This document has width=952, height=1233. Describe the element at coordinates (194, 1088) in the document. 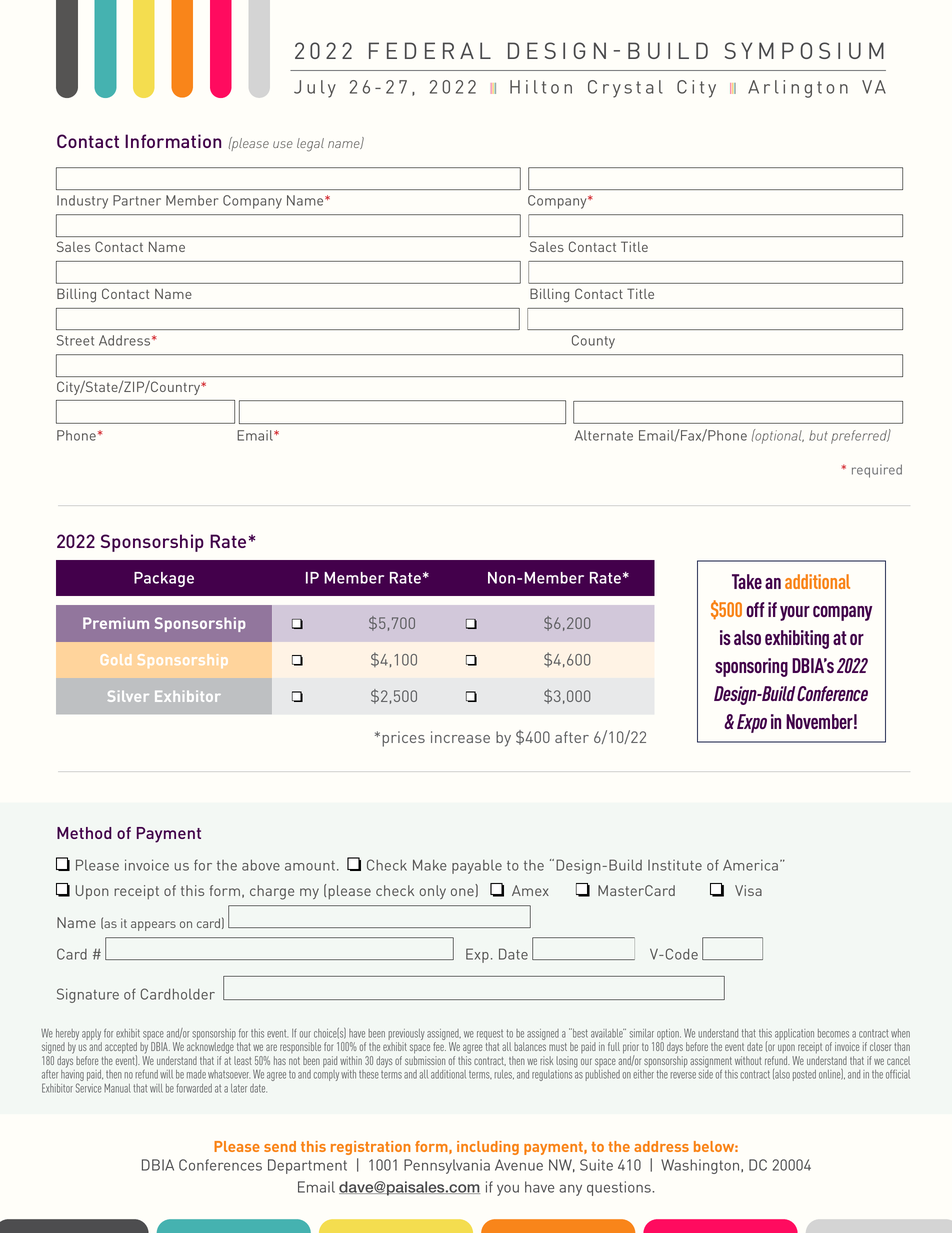

I see `forwarded` at that location.
